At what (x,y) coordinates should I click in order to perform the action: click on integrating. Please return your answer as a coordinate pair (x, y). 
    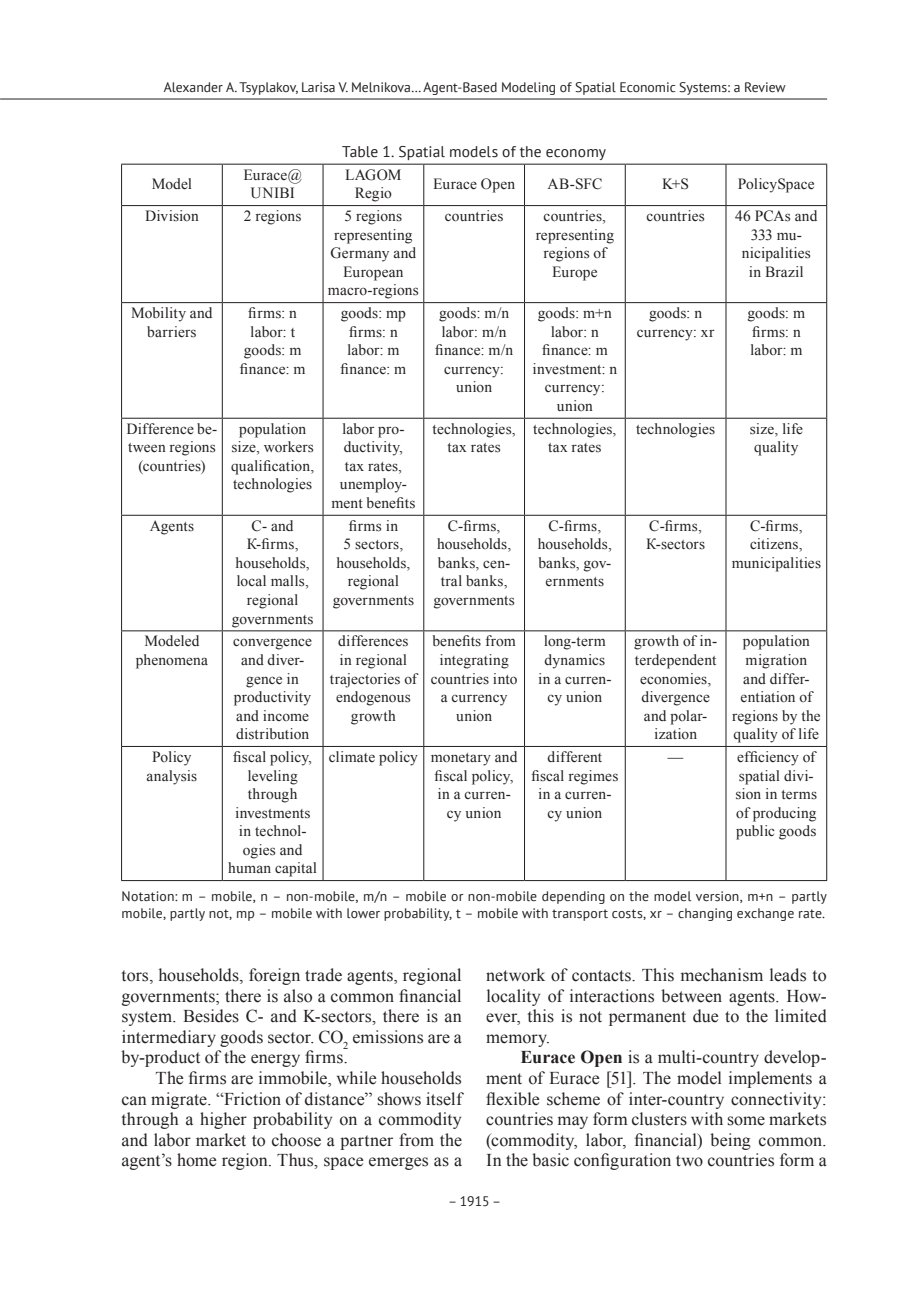
    Looking at the image, I should click on (474, 661).
